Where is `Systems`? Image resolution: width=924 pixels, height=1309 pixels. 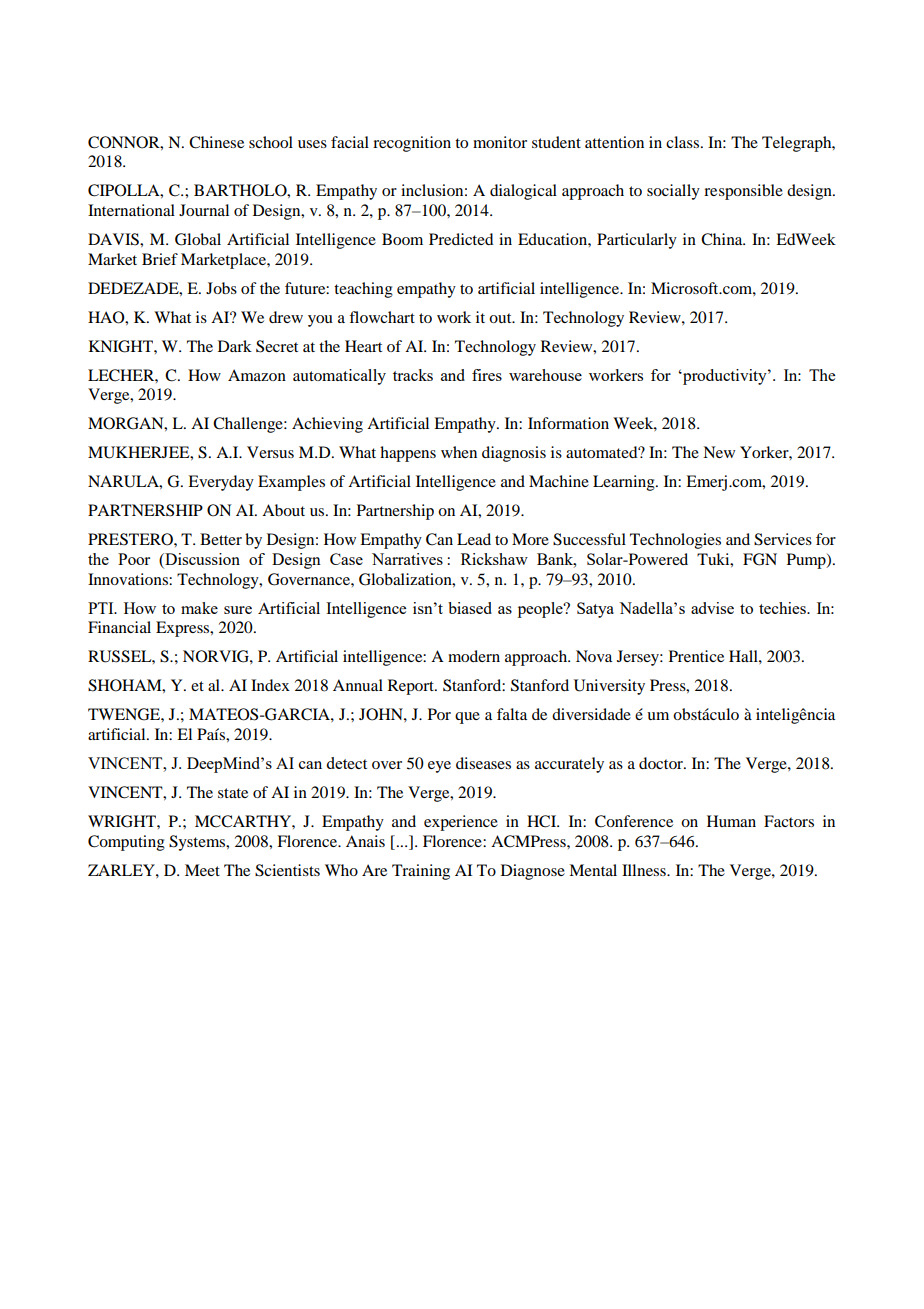
Systems is located at coordinates (198, 843).
